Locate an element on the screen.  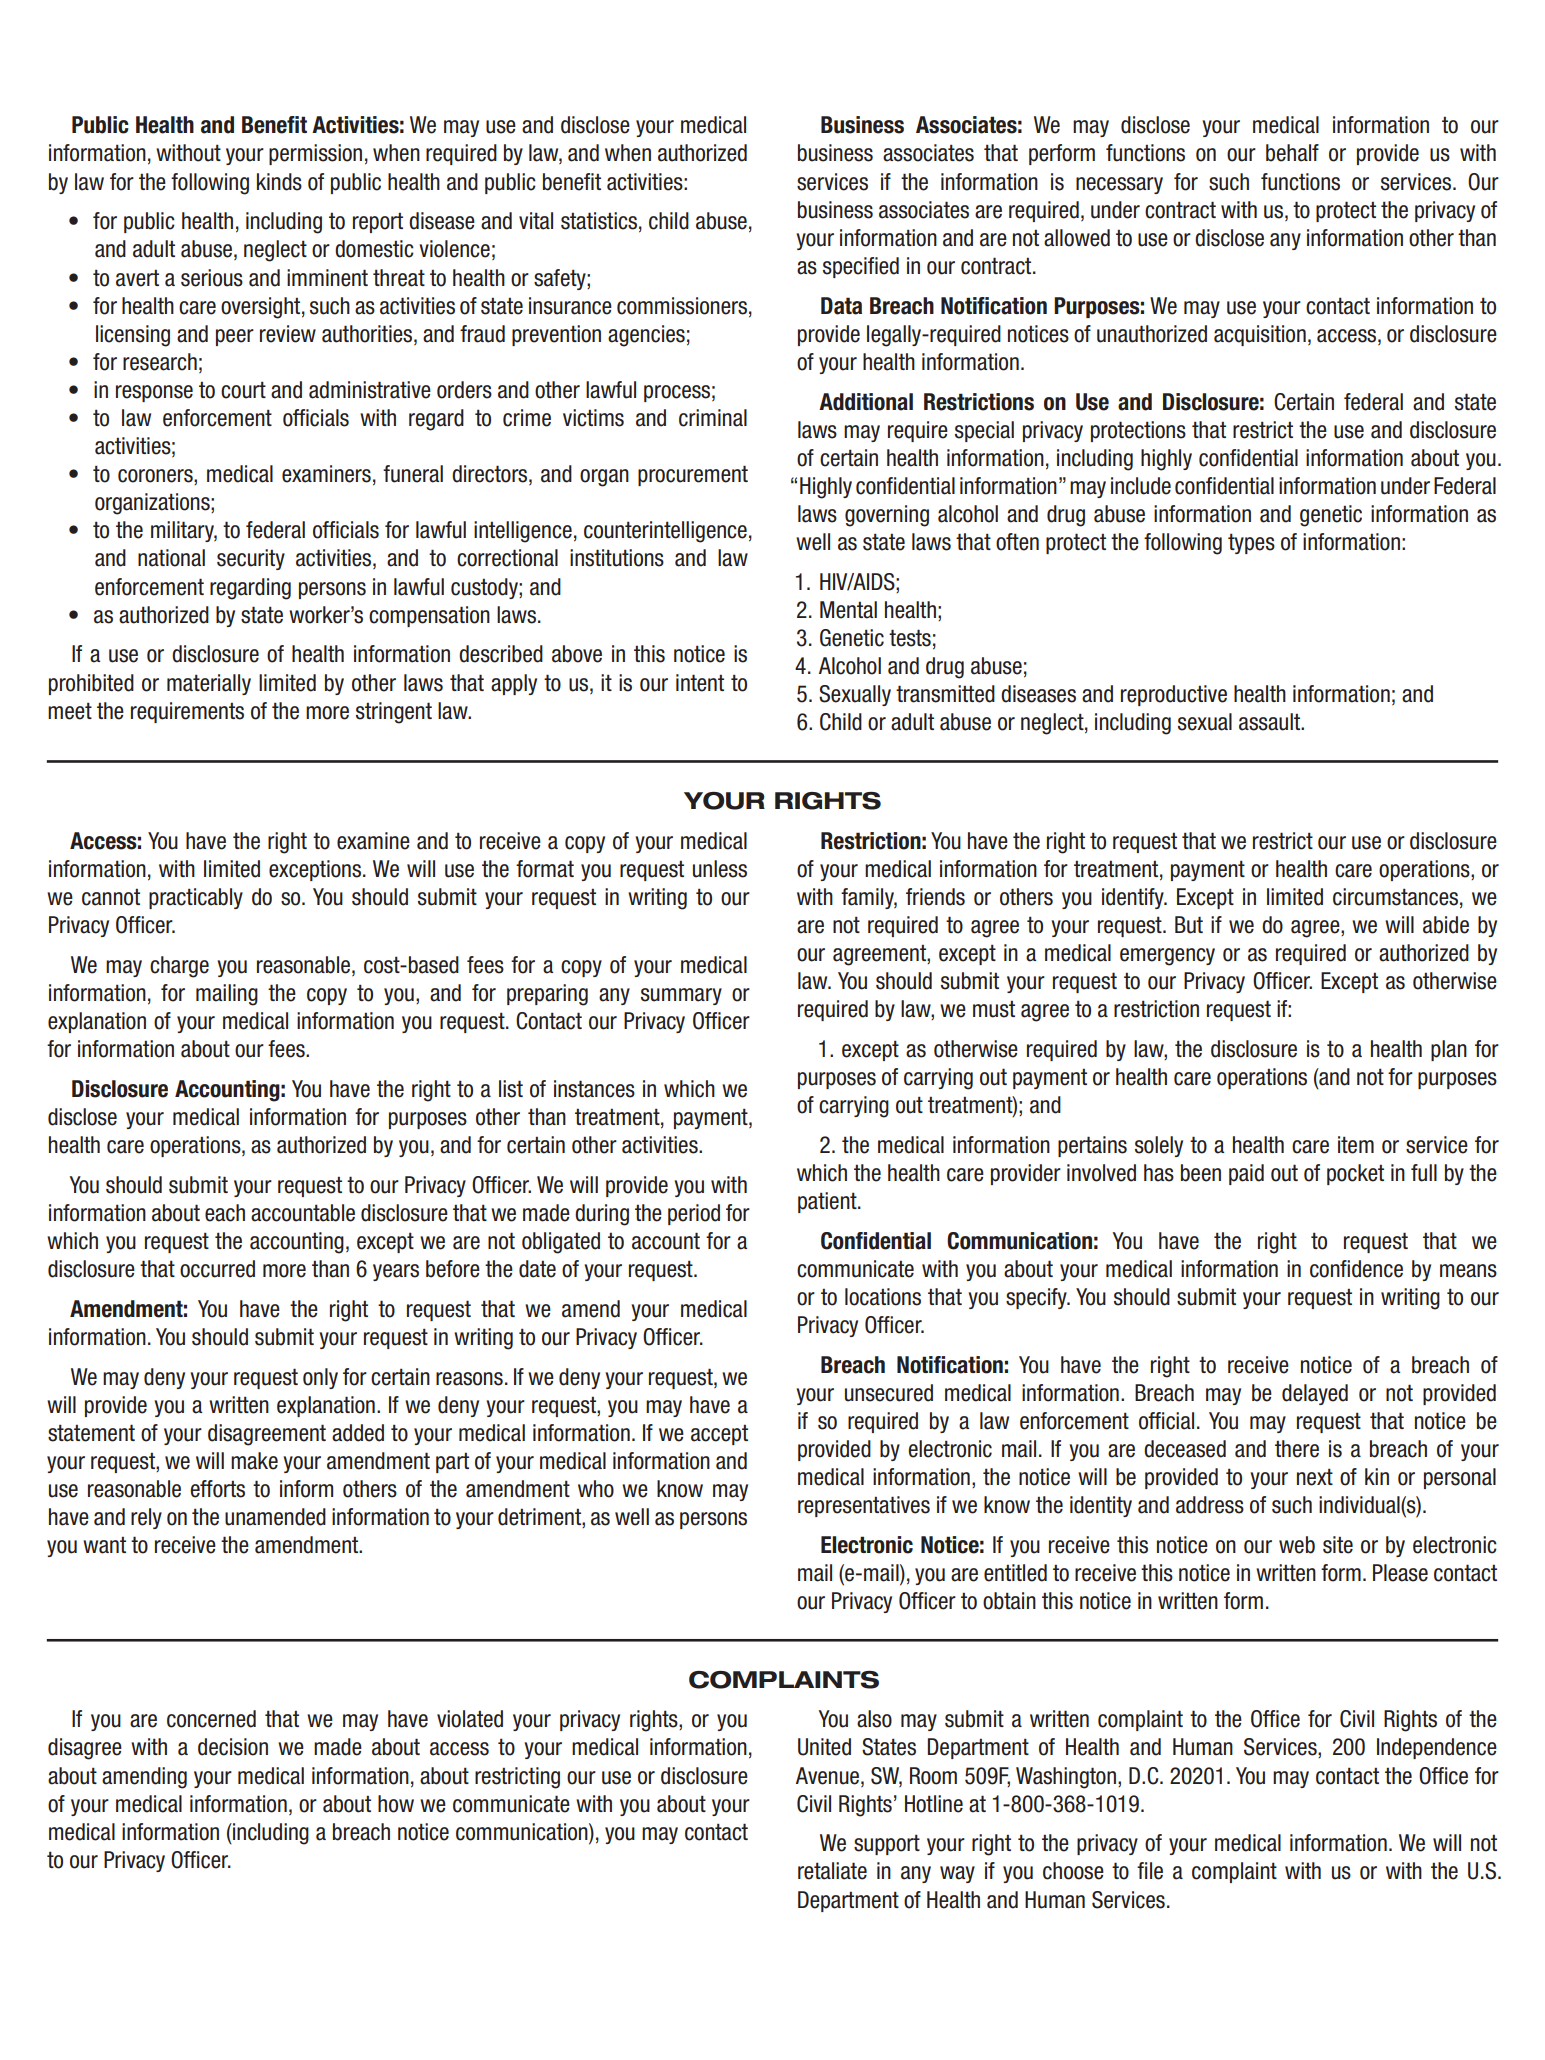
charge is located at coordinates (179, 967).
